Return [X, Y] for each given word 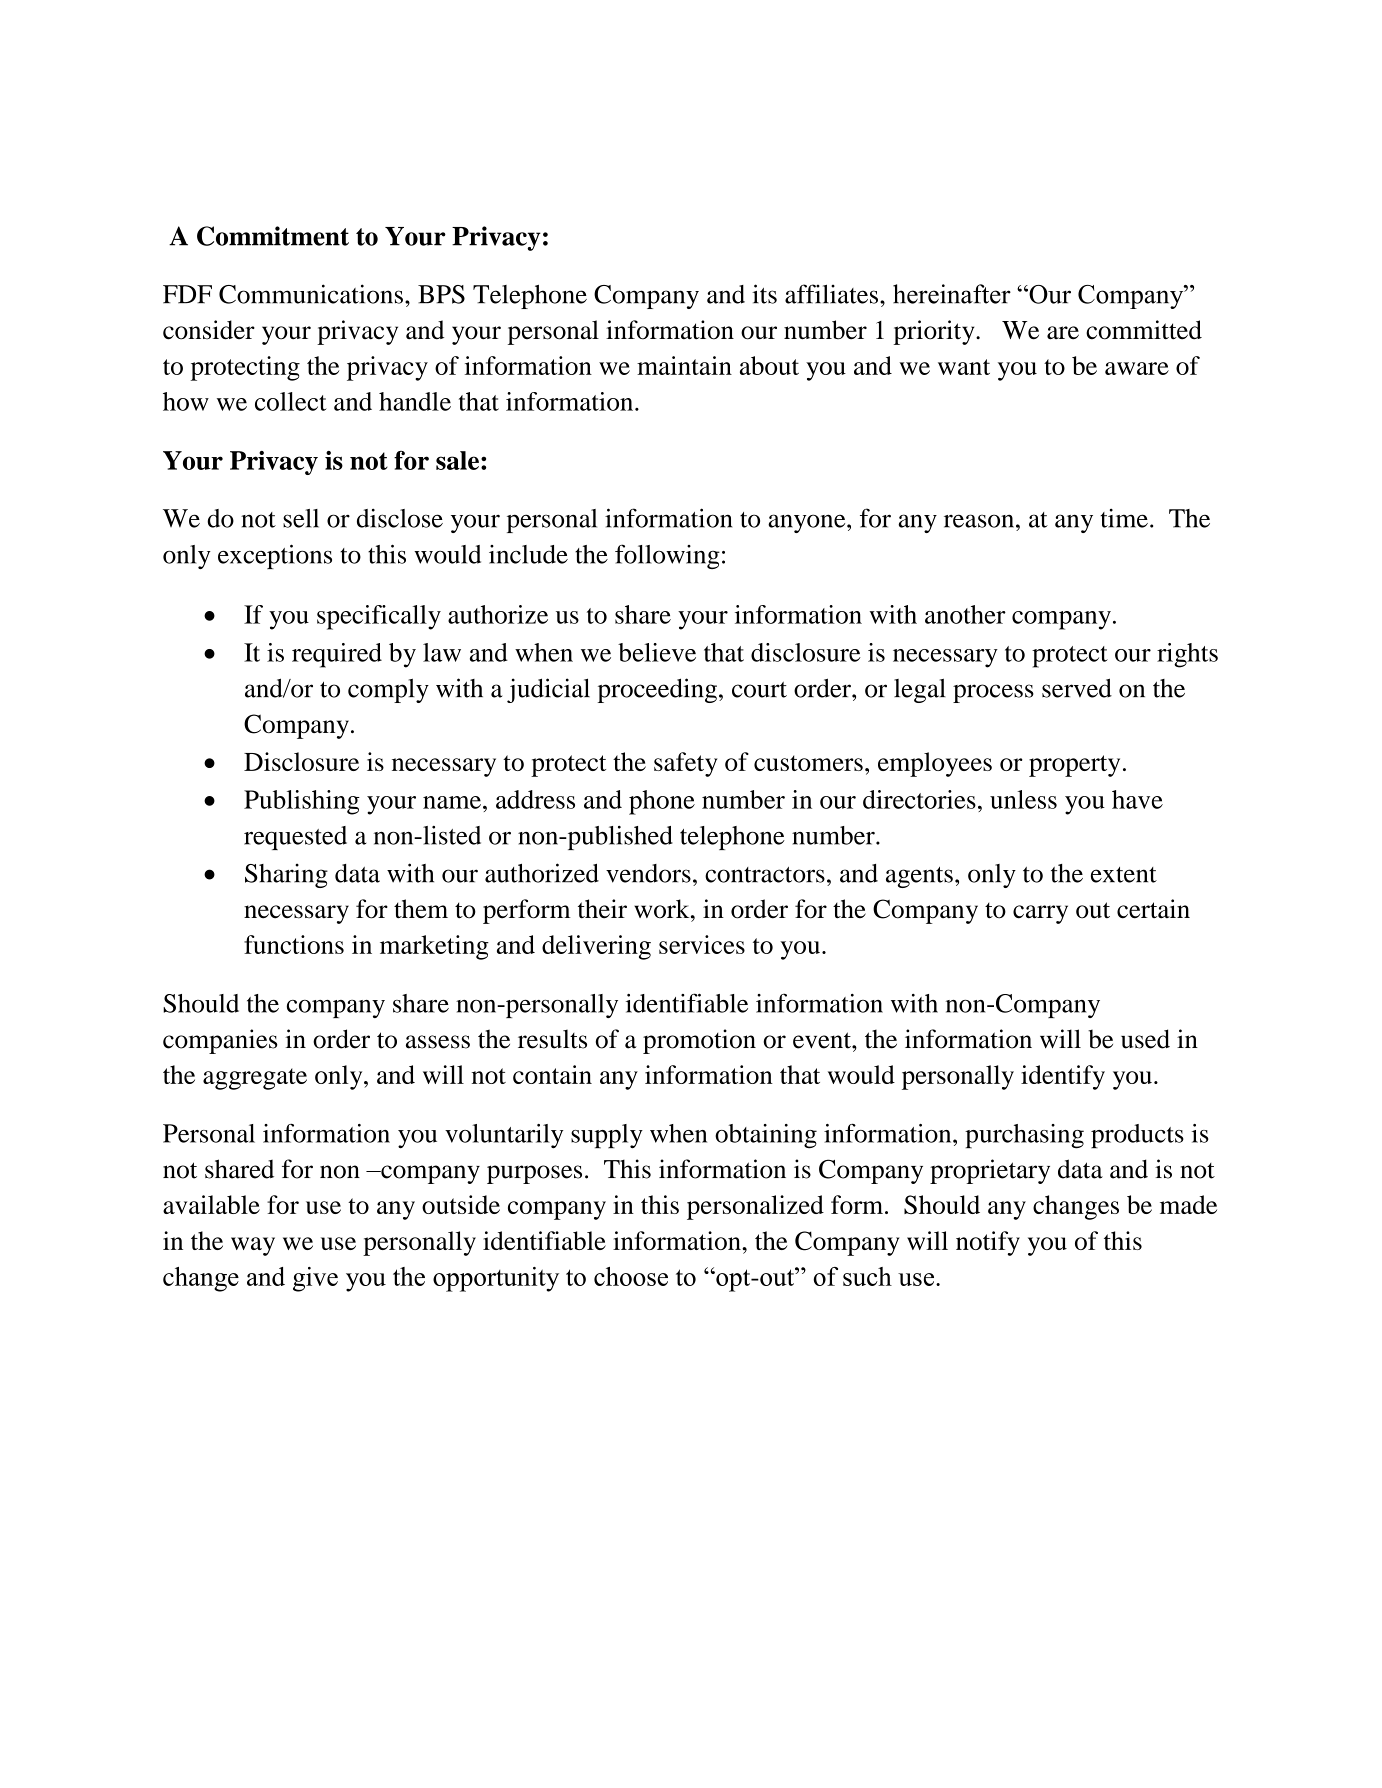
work [663, 909]
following [667, 556]
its [764, 294]
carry [1040, 914]
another [965, 614]
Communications [311, 294]
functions [294, 944]
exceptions [275, 556]
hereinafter [952, 294]
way [253, 1246]
